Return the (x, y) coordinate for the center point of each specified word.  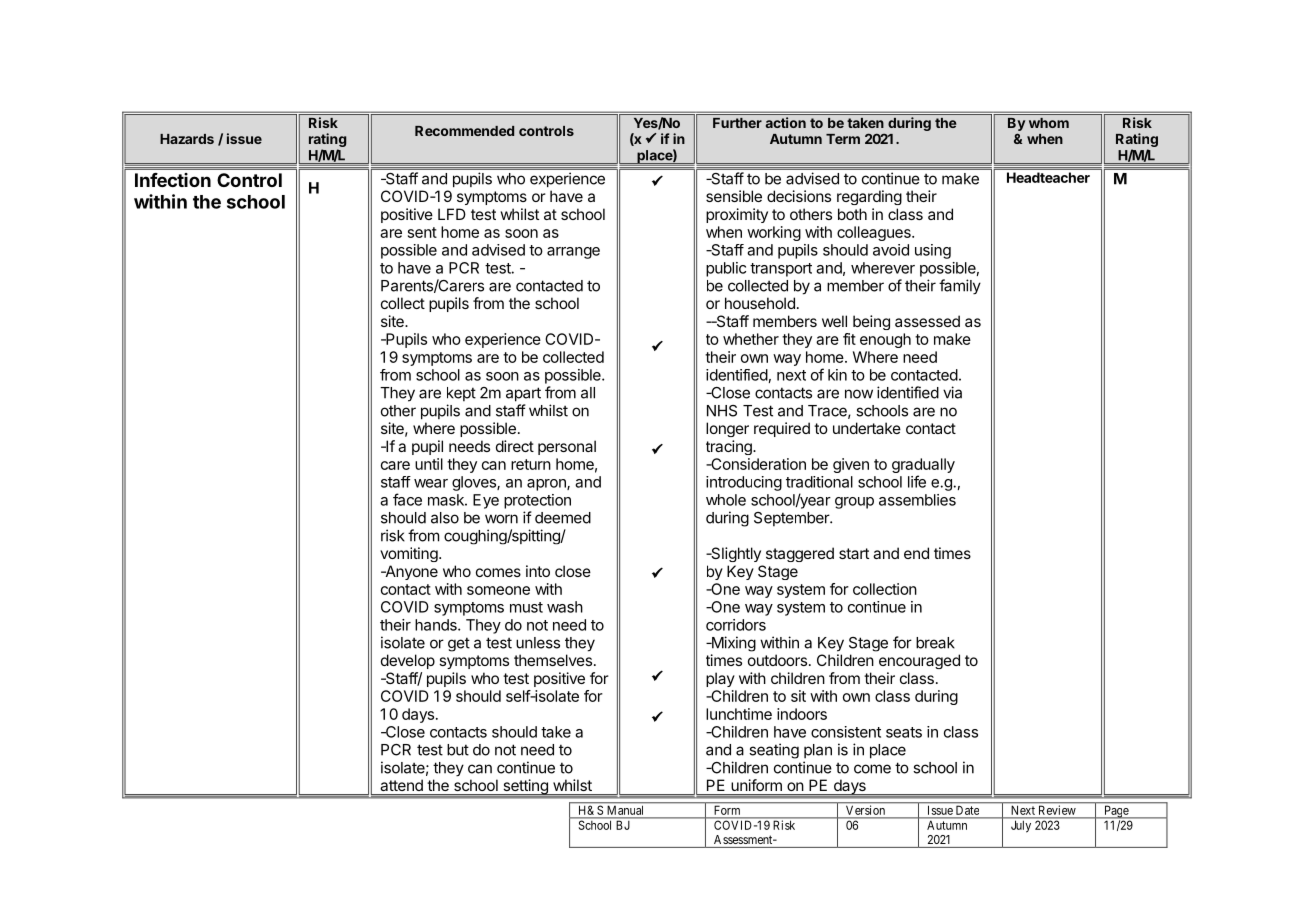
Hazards (187, 139)
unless (538, 643)
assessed (927, 321)
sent (422, 232)
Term (843, 139)
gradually (923, 467)
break (935, 643)
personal (567, 447)
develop (408, 661)
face (407, 499)
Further (737, 123)
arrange (573, 253)
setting (525, 788)
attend (402, 785)
